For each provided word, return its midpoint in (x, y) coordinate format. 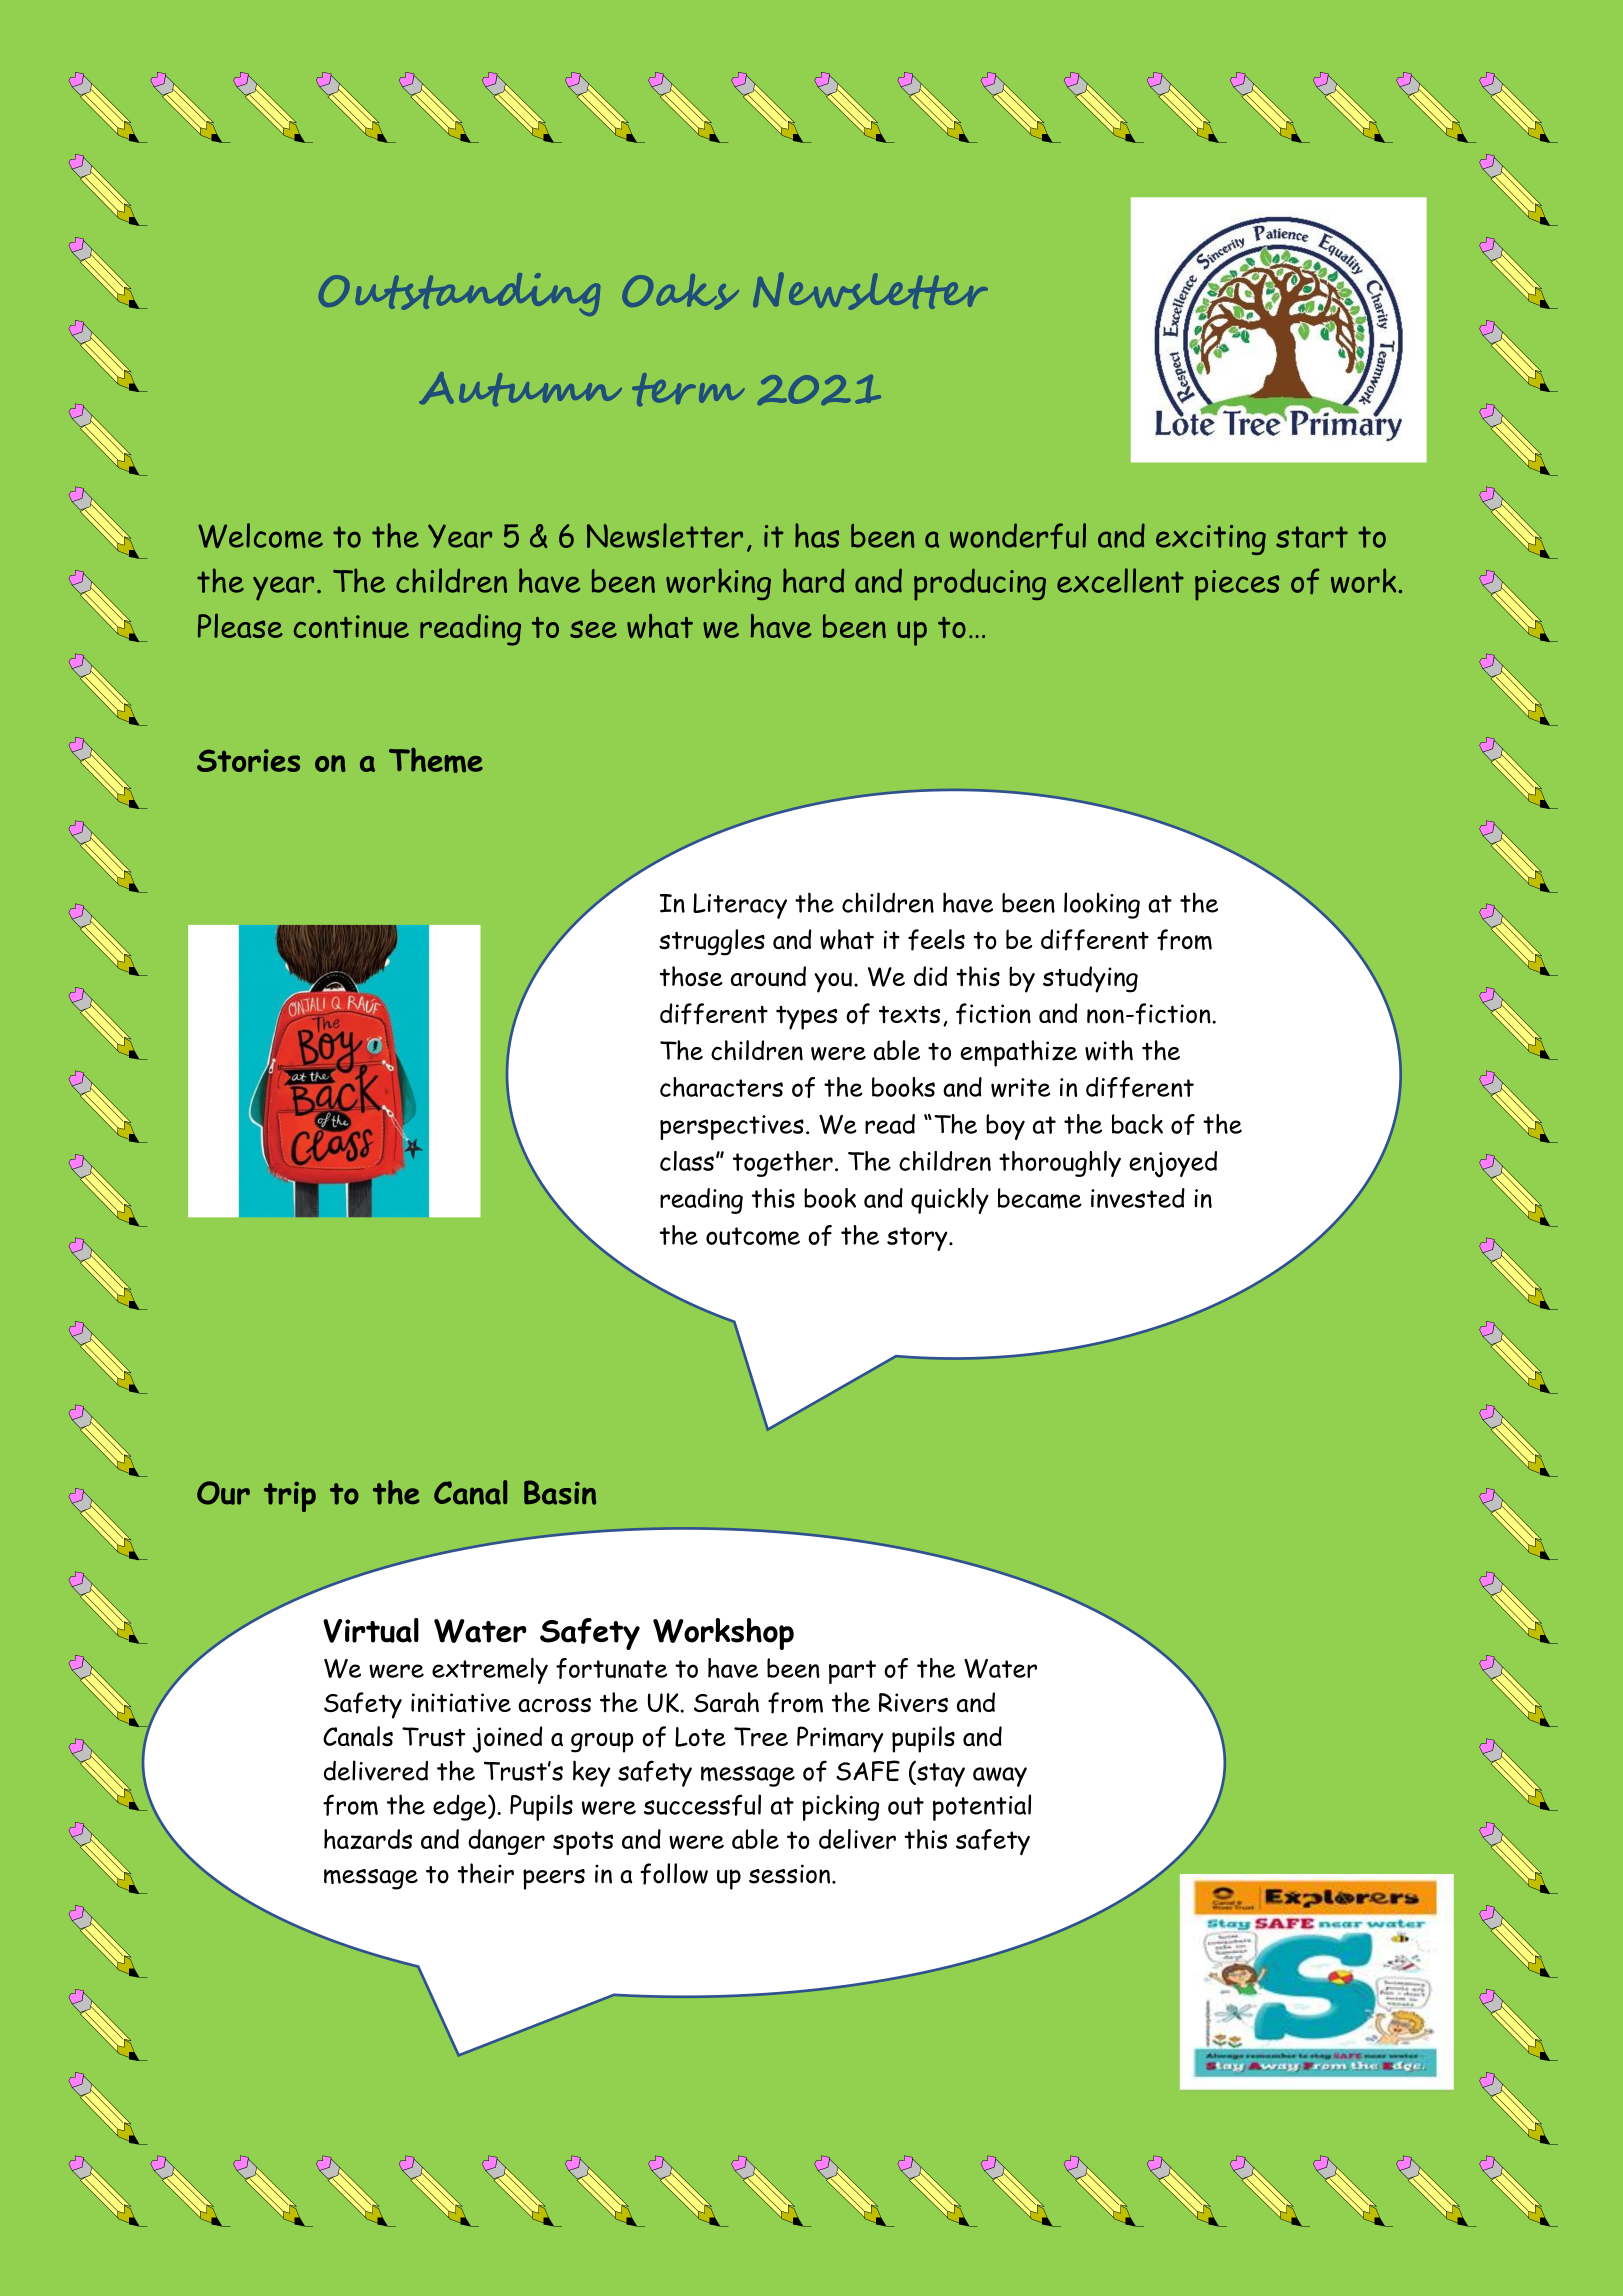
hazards (368, 1839)
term (688, 389)
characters (721, 1087)
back (1137, 1124)
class (687, 1161)
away (1000, 1777)
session (789, 1874)
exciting (1211, 540)
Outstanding (459, 294)
